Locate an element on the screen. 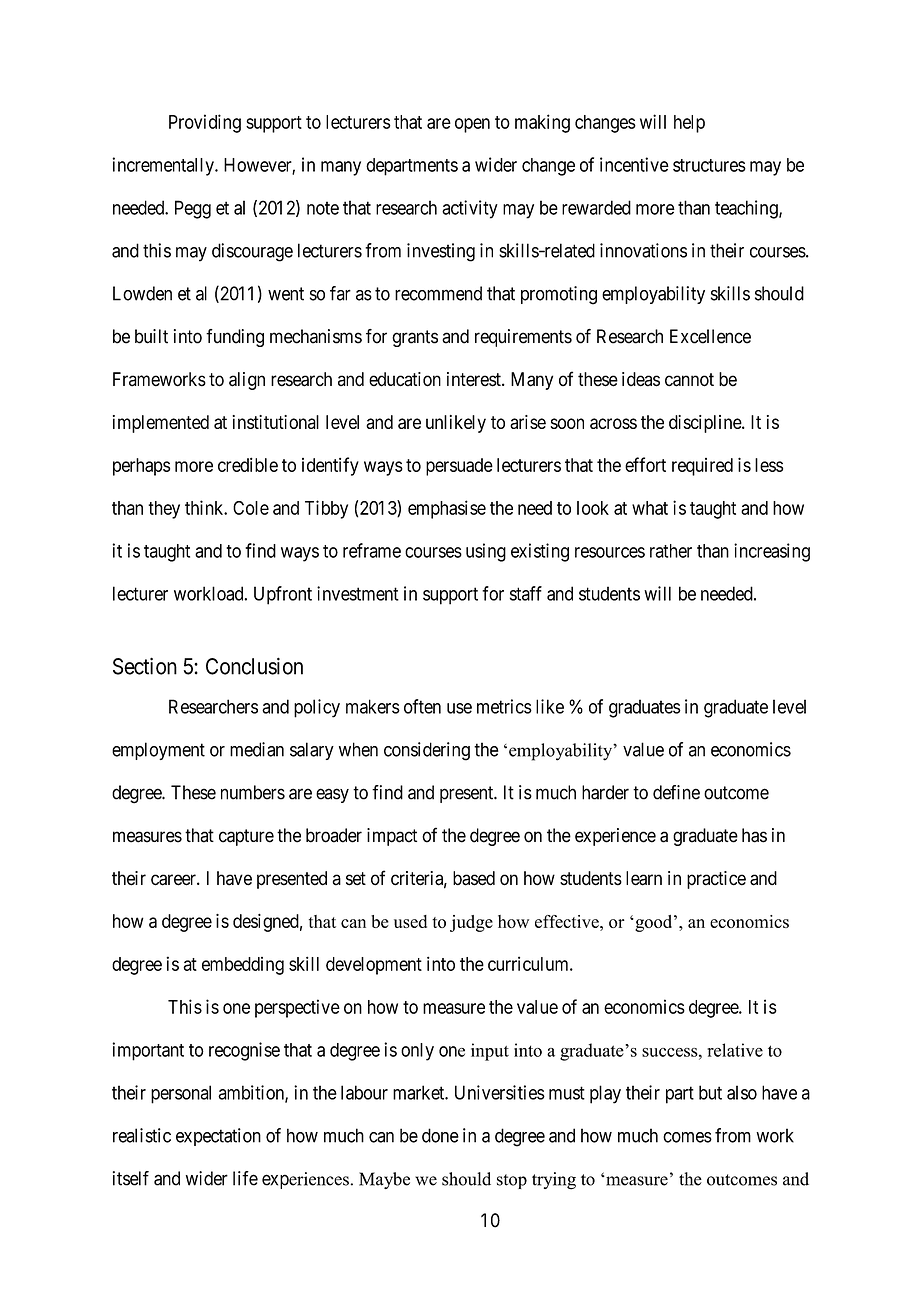 Image resolution: width=924 pixels, height=1308 pixels. career is located at coordinates (174, 880).
